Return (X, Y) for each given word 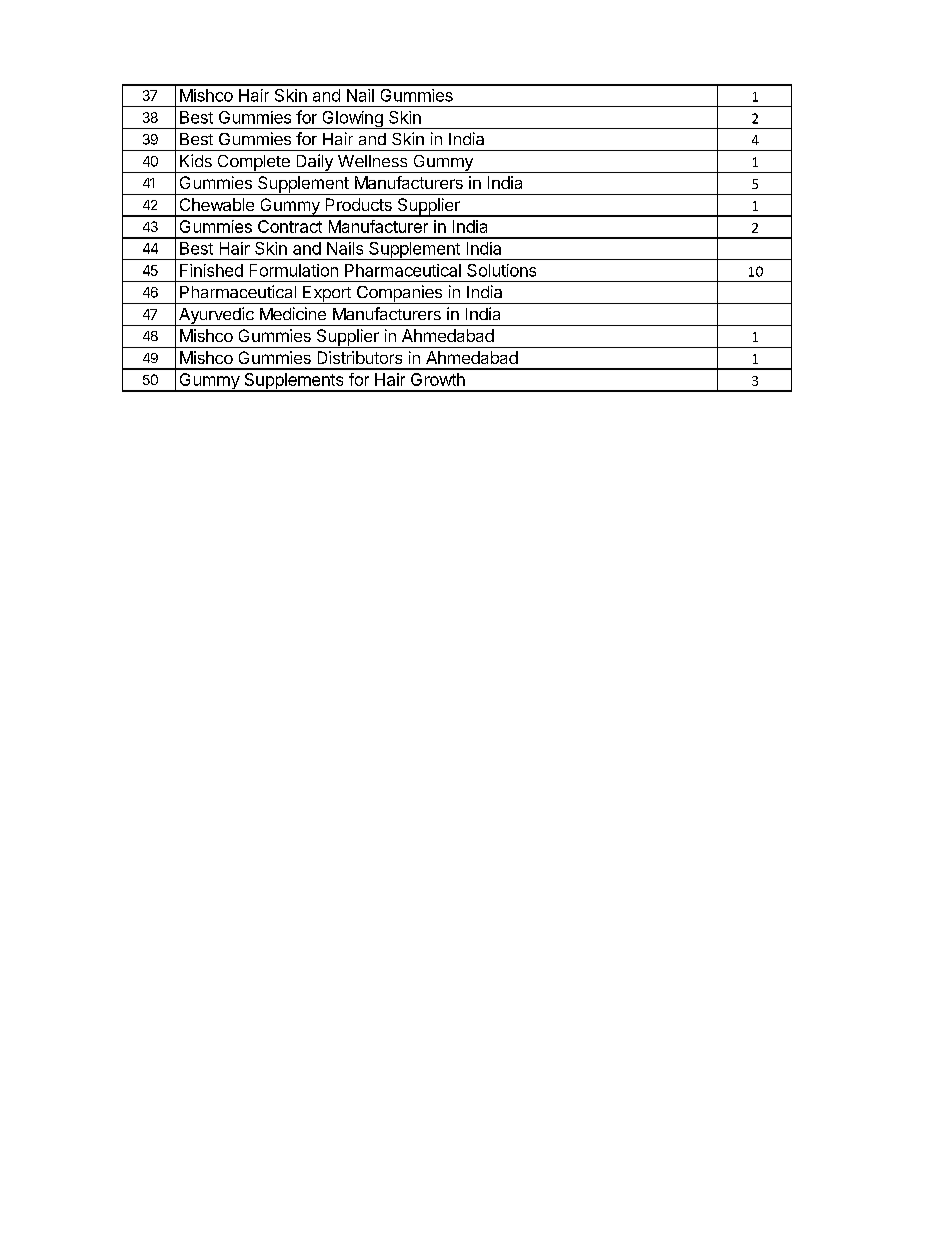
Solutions (501, 270)
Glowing (352, 120)
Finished (211, 270)
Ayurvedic (216, 316)
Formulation (294, 270)
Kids (196, 160)
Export (327, 295)
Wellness (372, 161)
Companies (399, 294)
